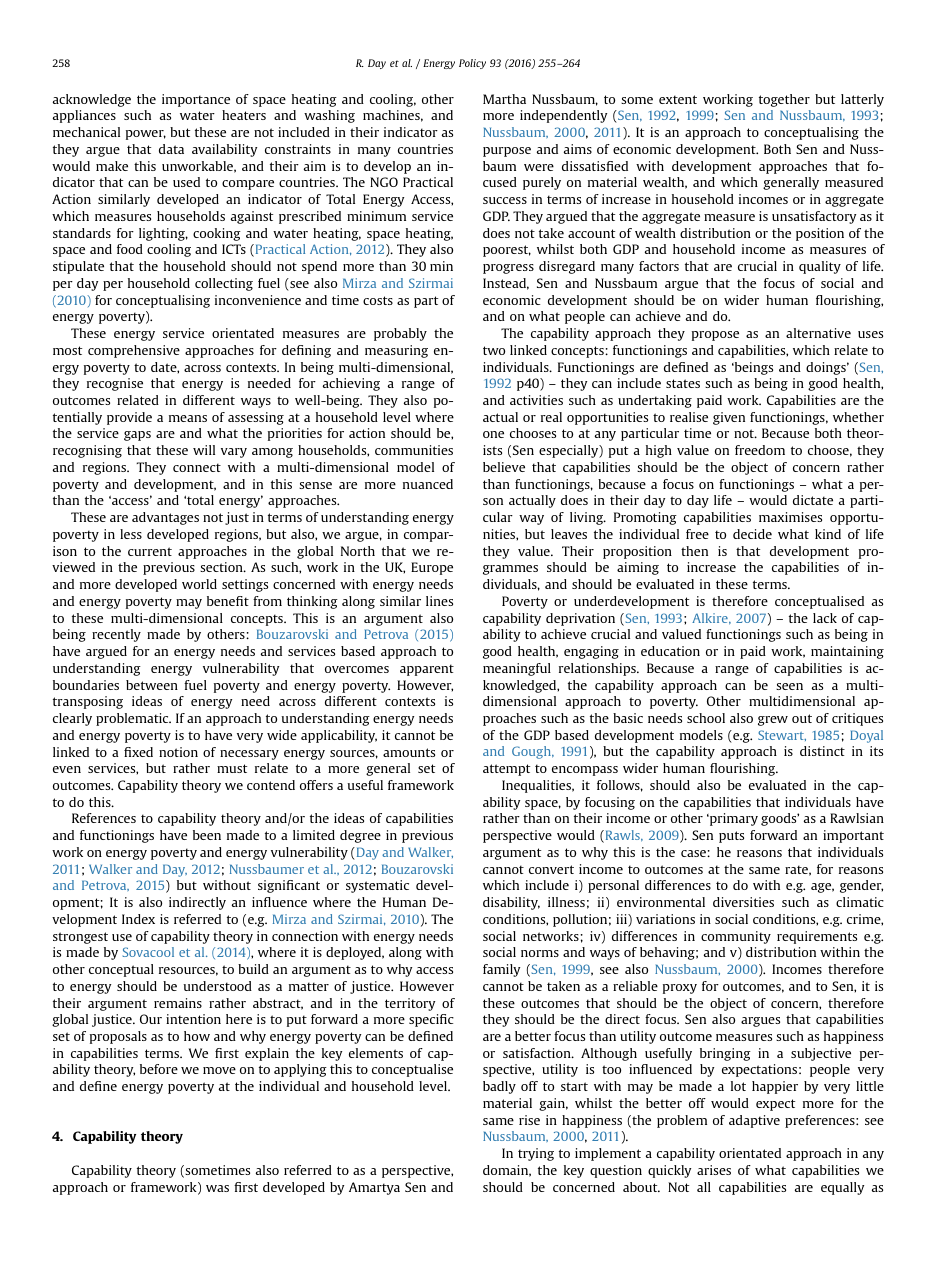 This page has width=952, height=1270. What do you see at coordinates (536, 1154) in the page?
I see `trying` at bounding box center [536, 1154].
